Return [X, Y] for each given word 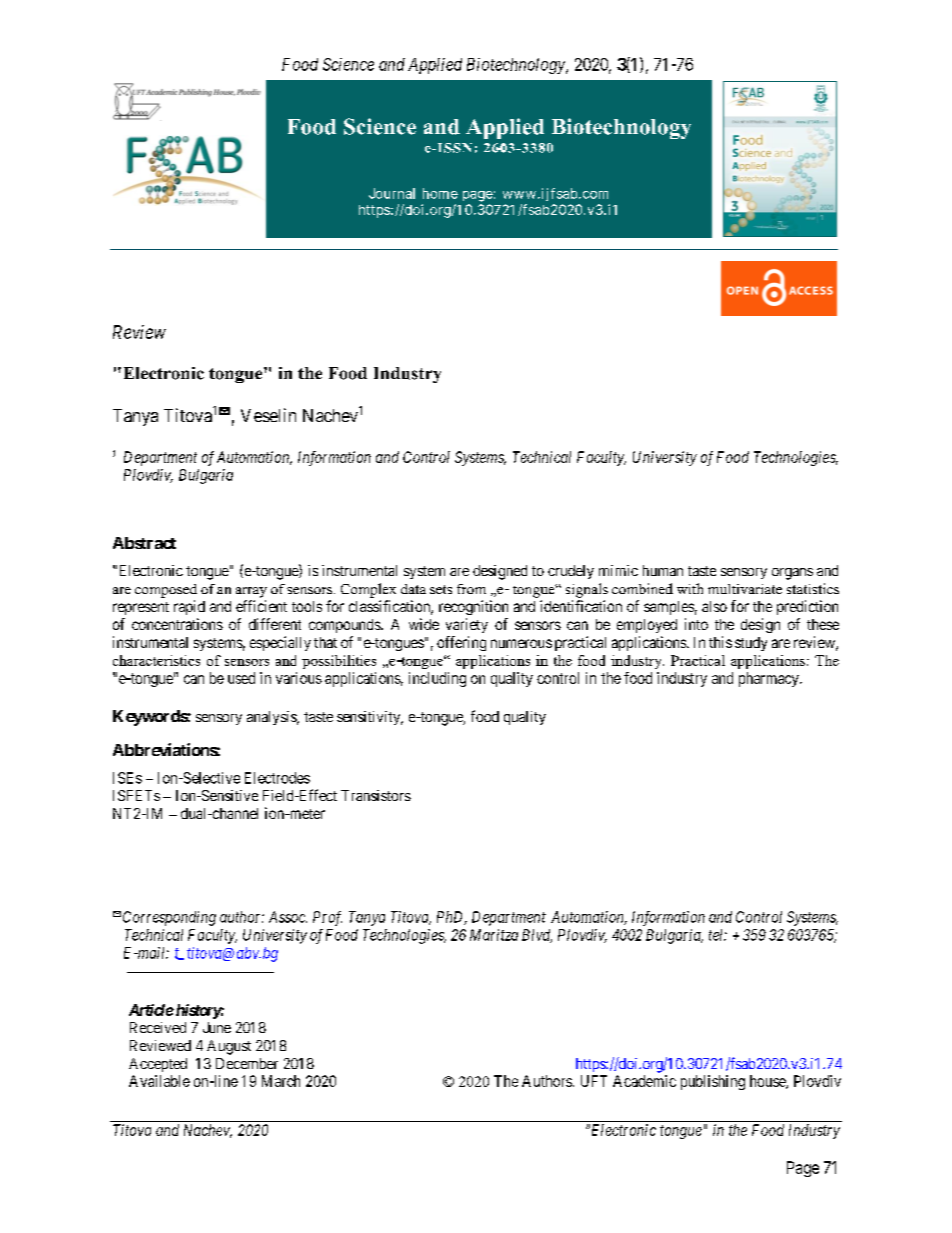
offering [461, 643]
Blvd [537, 936]
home [440, 193]
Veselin [268, 415]
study [751, 644]
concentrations [177, 624]
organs [792, 574]
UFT [594, 1081]
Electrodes [277, 778]
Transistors [376, 795]
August [229, 1047]
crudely [571, 572]
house [768, 1082]
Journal [392, 193]
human [663, 570]
